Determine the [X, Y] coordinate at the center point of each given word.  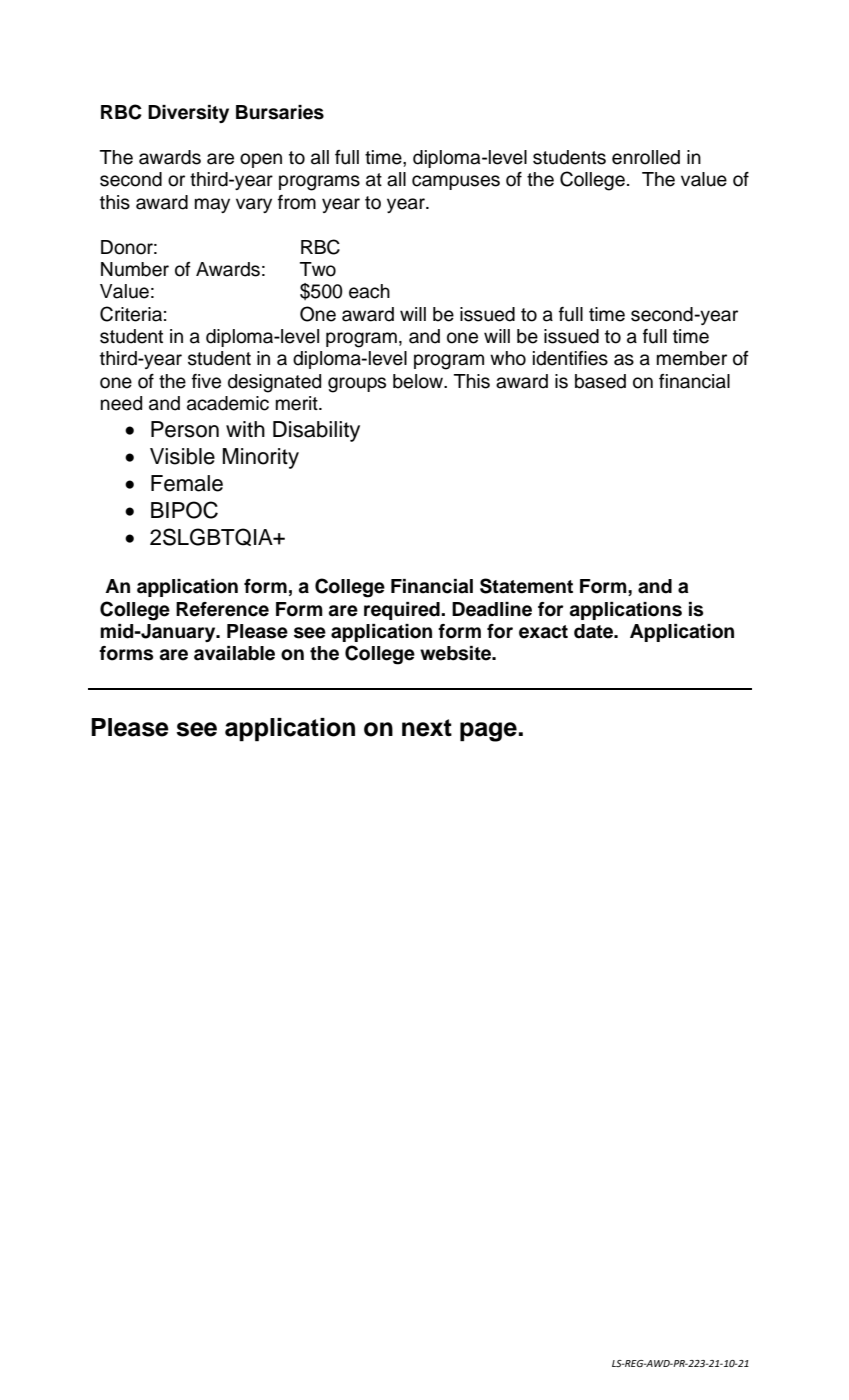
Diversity [188, 114]
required [403, 611]
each [369, 291]
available [234, 653]
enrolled [646, 157]
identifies [570, 358]
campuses [456, 182]
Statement [526, 586]
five [206, 381]
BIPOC [184, 510]
